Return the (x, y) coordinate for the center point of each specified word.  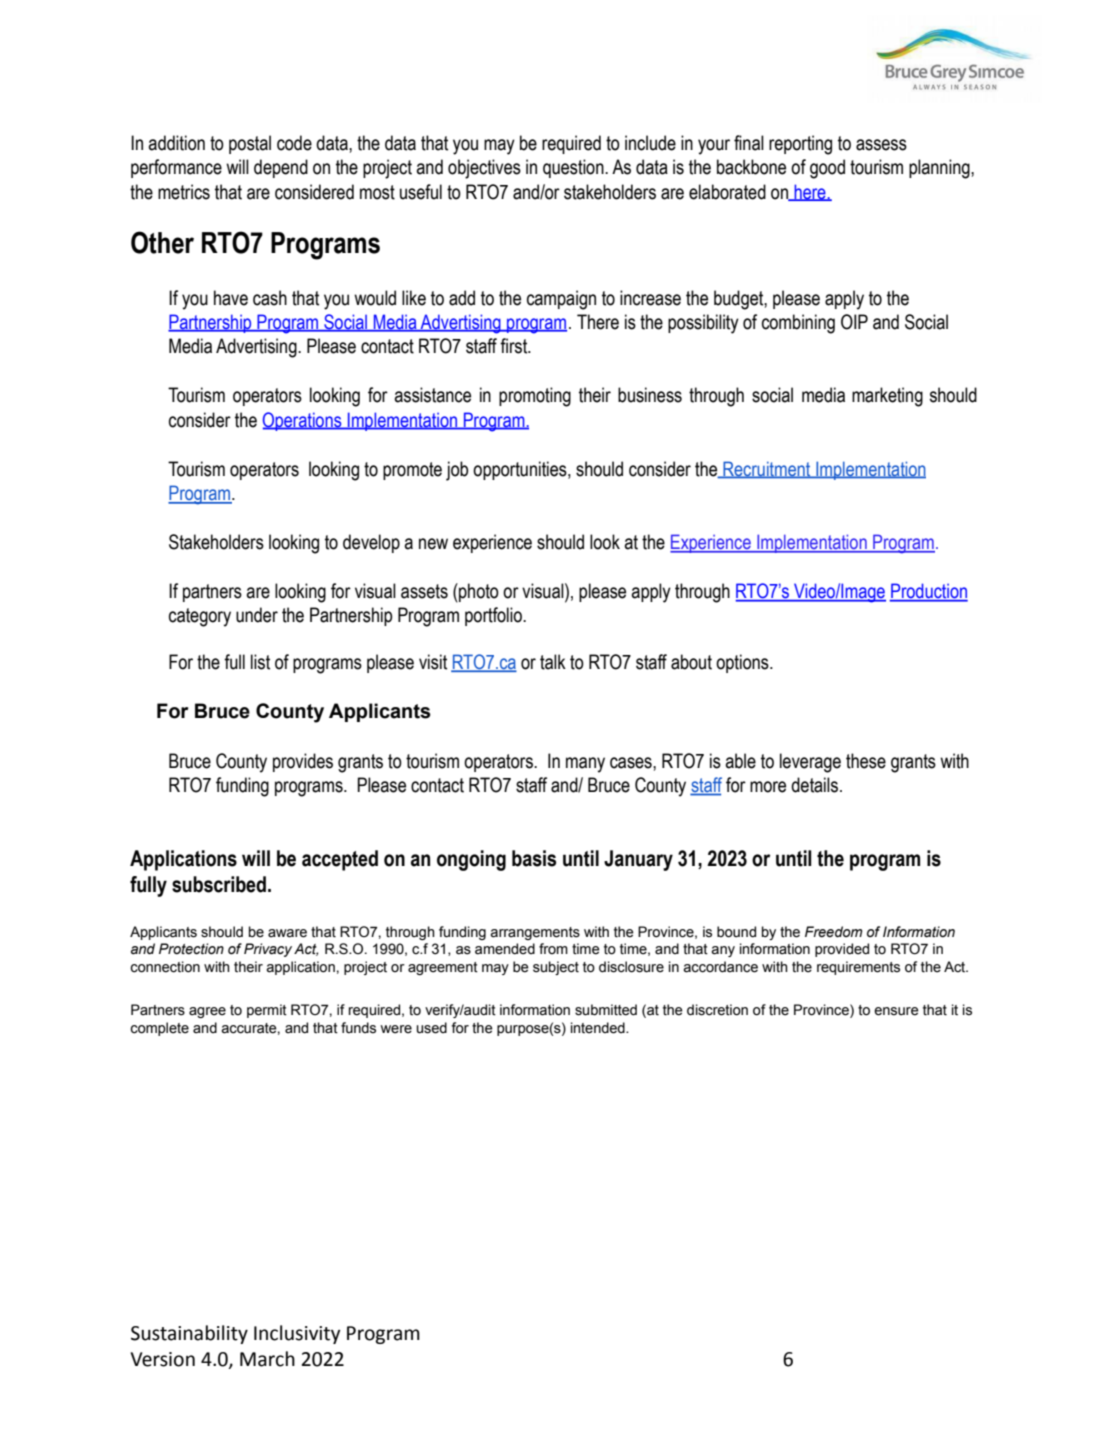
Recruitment (767, 469)
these (866, 761)
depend (281, 168)
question (574, 168)
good (827, 169)
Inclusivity (297, 1334)
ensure (896, 1011)
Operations (303, 421)
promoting (535, 397)
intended (599, 1028)
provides (303, 762)
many (585, 765)
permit (267, 1011)
